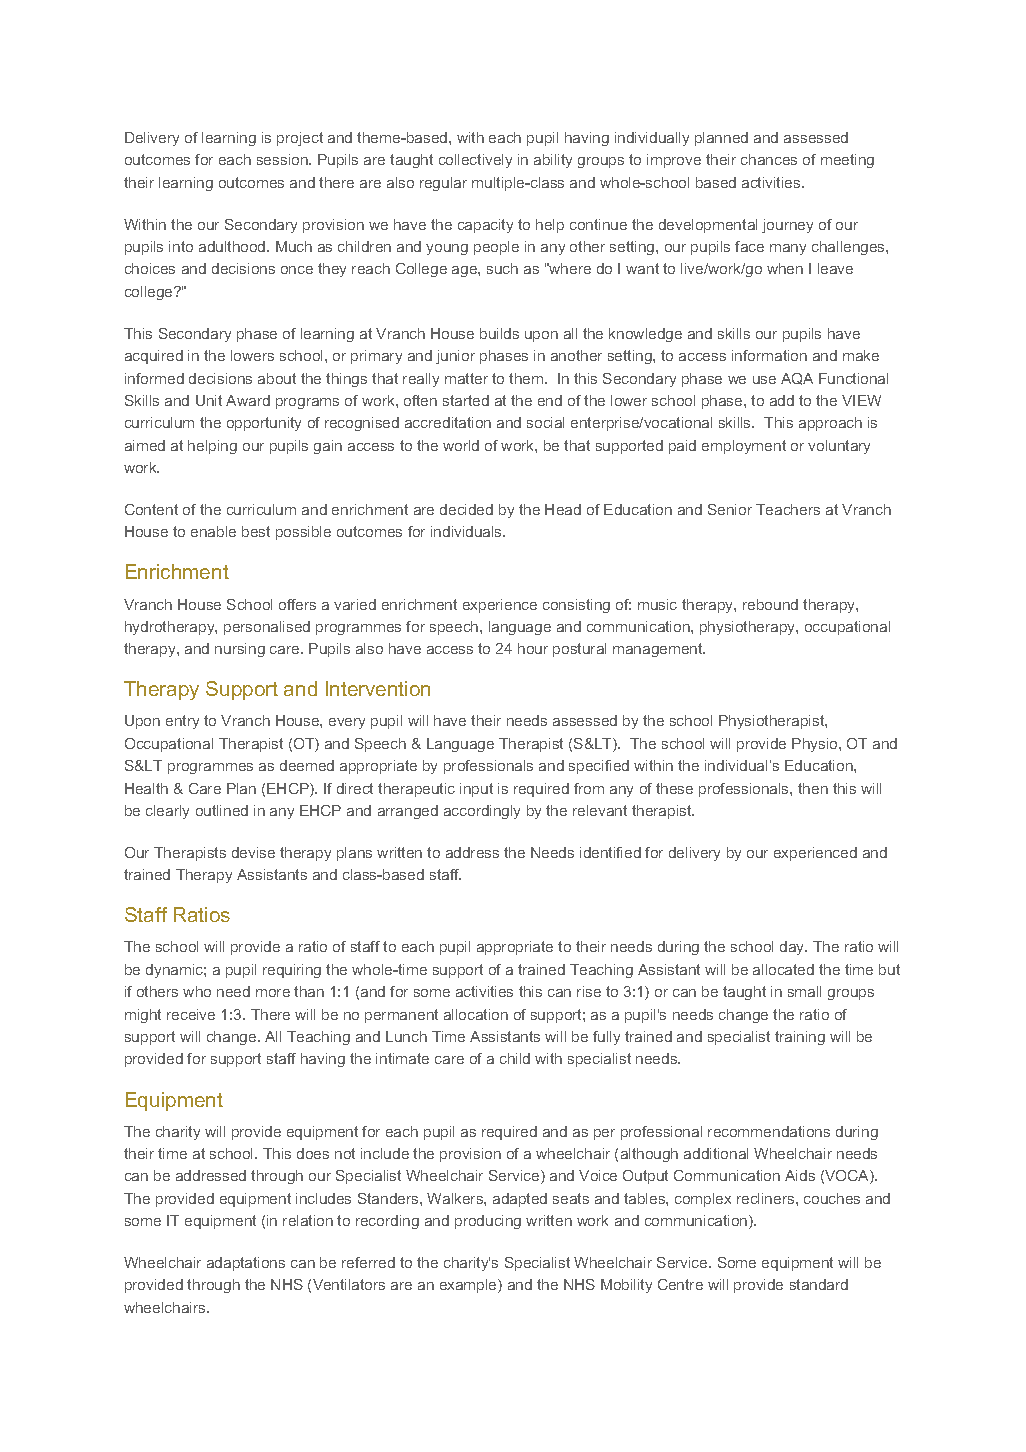  I want to click on session, so click(283, 159).
